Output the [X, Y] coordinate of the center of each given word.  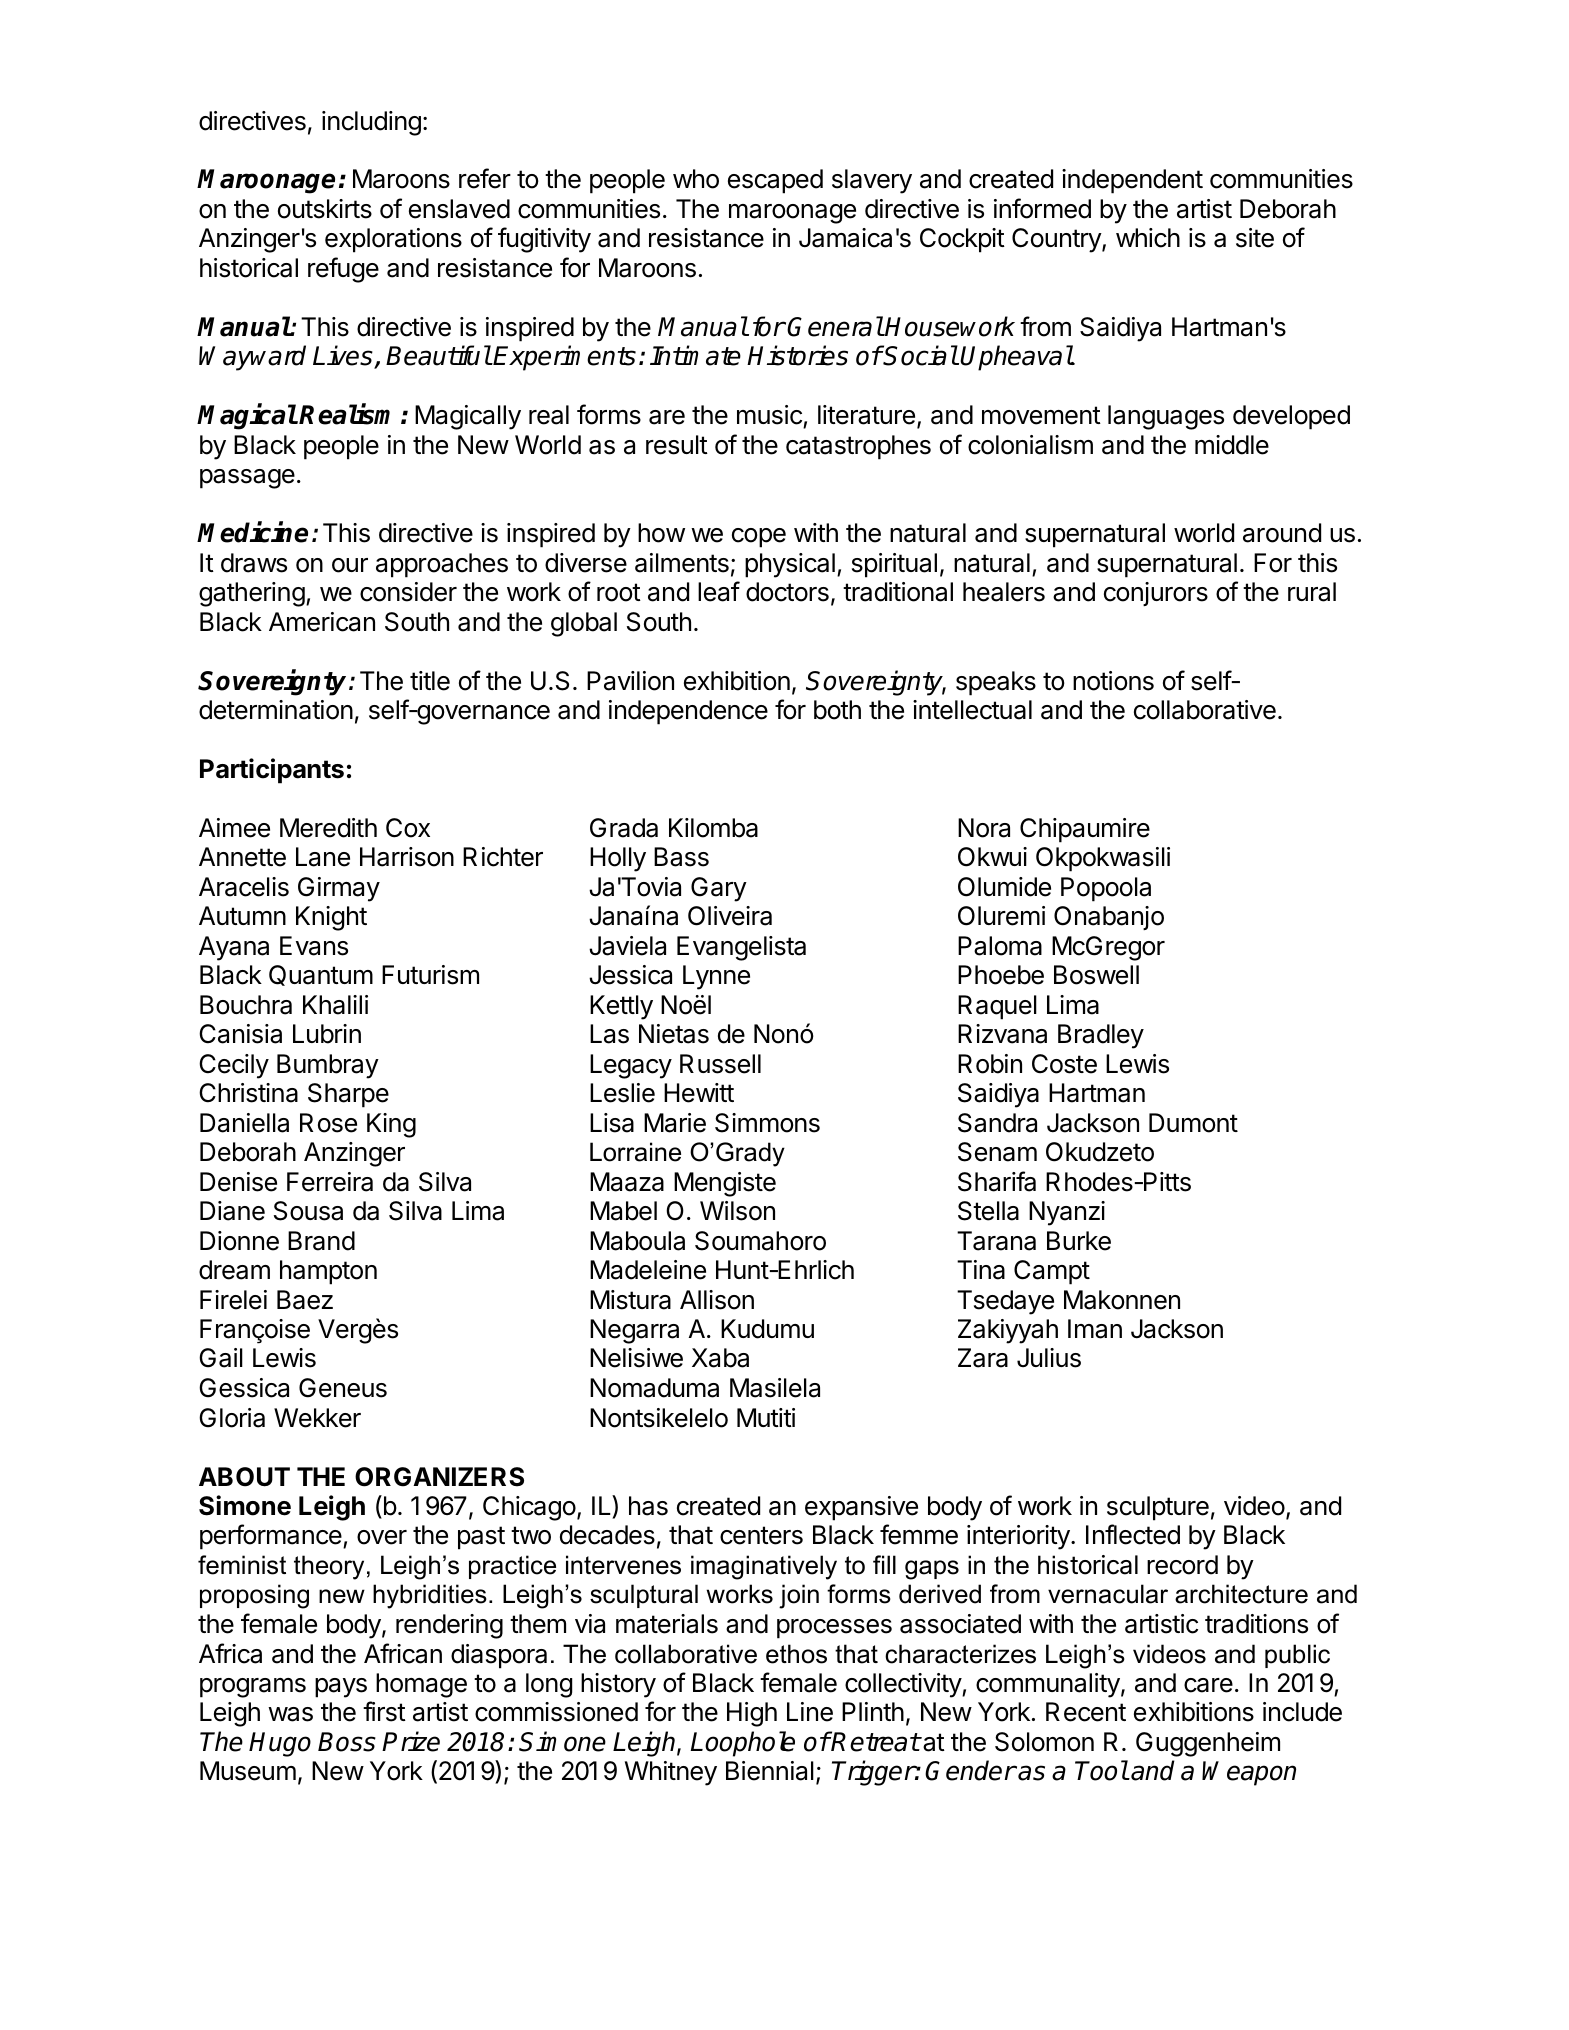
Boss [347, 1742]
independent [1132, 181]
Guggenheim [1208, 1744]
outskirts [325, 209]
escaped [775, 181]
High [752, 1714]
